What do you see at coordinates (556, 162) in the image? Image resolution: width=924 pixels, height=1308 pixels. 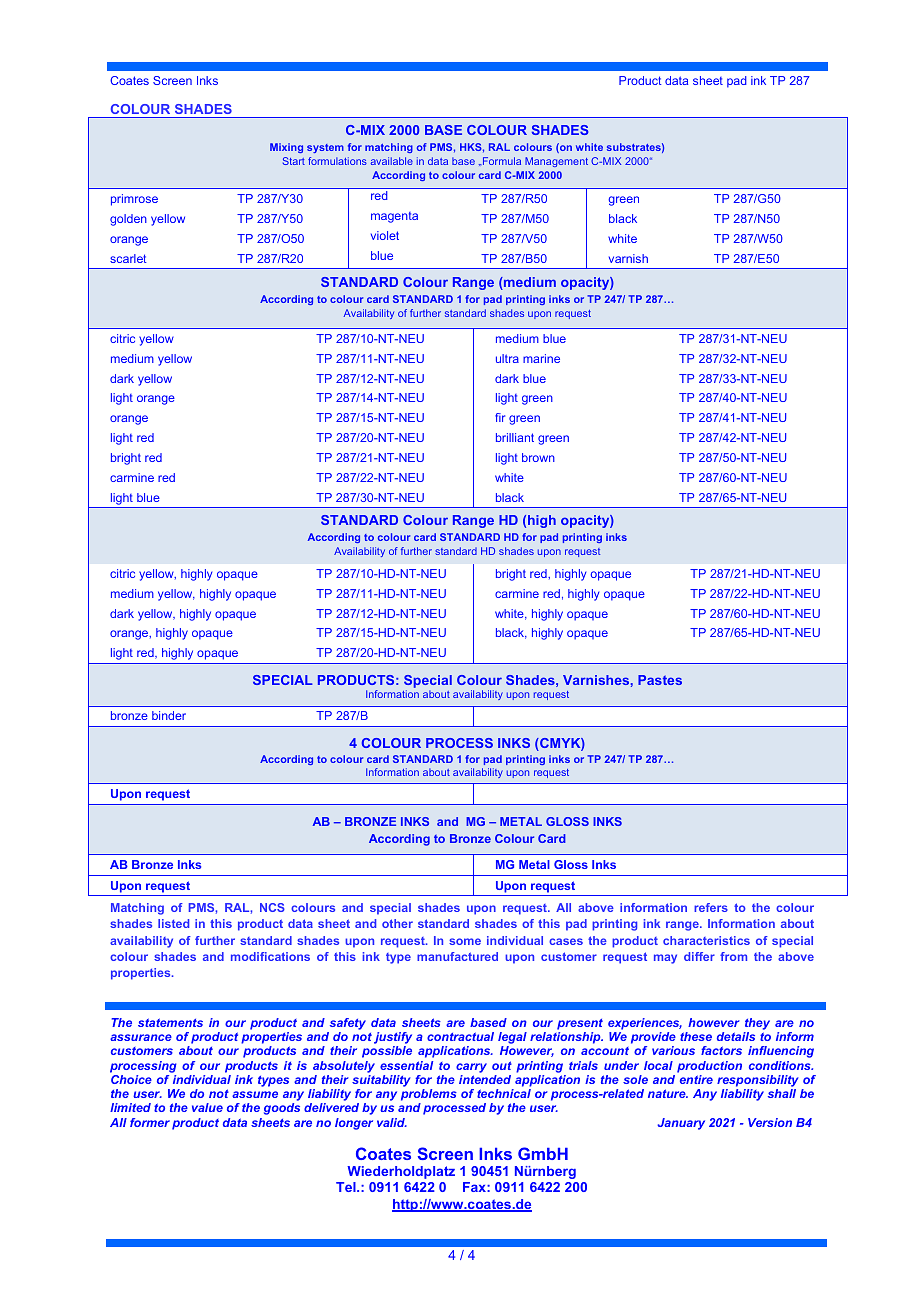 I see `Management` at bounding box center [556, 162].
